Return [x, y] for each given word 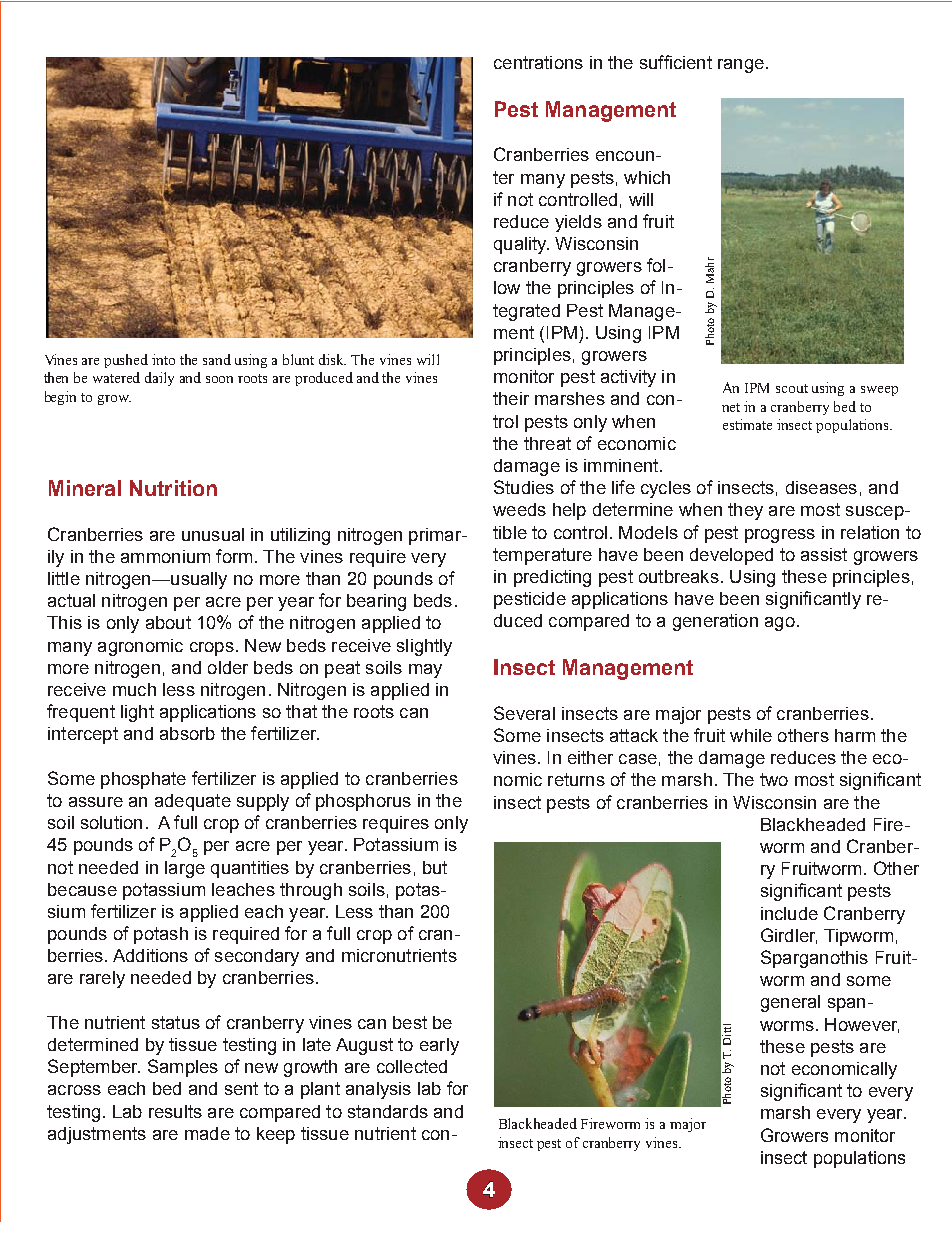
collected [412, 1066]
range [741, 66]
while [751, 735]
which [647, 177]
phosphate [143, 780]
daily [159, 379]
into [163, 359]
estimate [747, 424]
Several [524, 713]
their [511, 398]
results [175, 1111]
